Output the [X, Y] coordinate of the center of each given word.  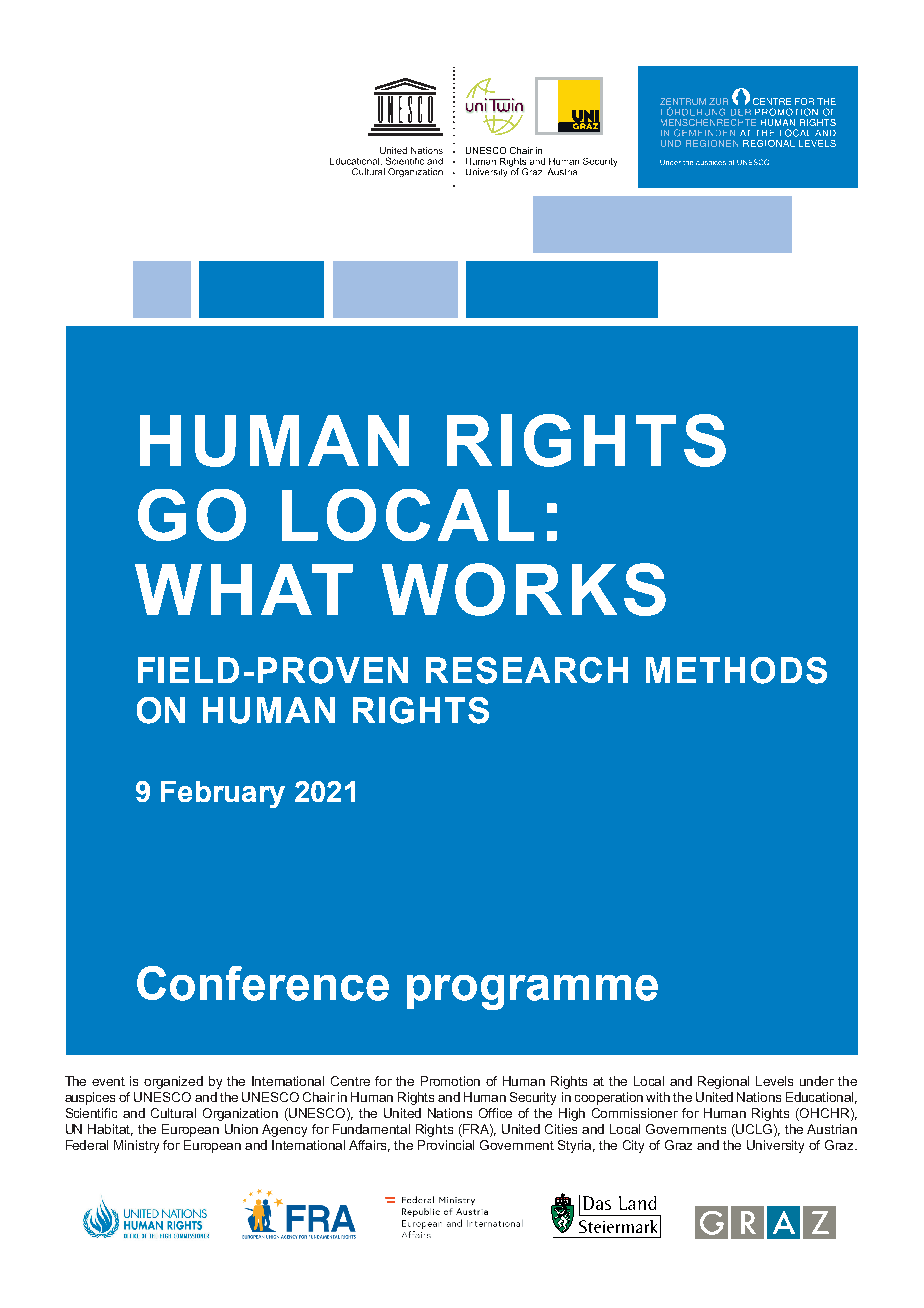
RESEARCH [527, 670]
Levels [774, 1081]
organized [173, 1082]
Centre [350, 1081]
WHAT [244, 589]
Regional [723, 1082]
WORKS [524, 589]
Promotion [450, 1081]
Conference [263, 983]
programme [532, 992]
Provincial [446, 1145]
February [223, 794]
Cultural [173, 1113]
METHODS [736, 670]
